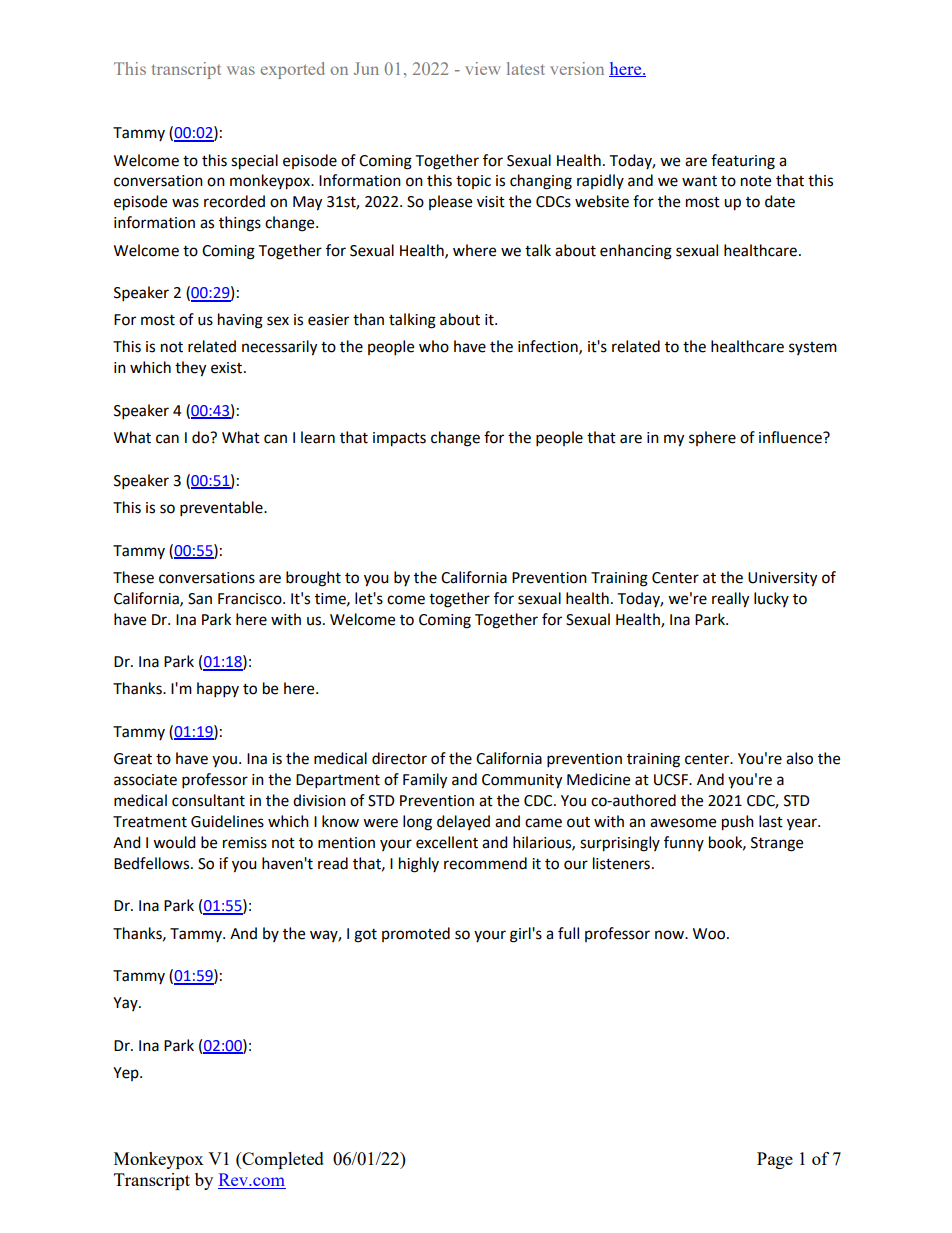 Image resolution: width=952 pixels, height=1233 pixels. What do you see at coordinates (222, 509) in the page?
I see `preventable` at bounding box center [222, 509].
